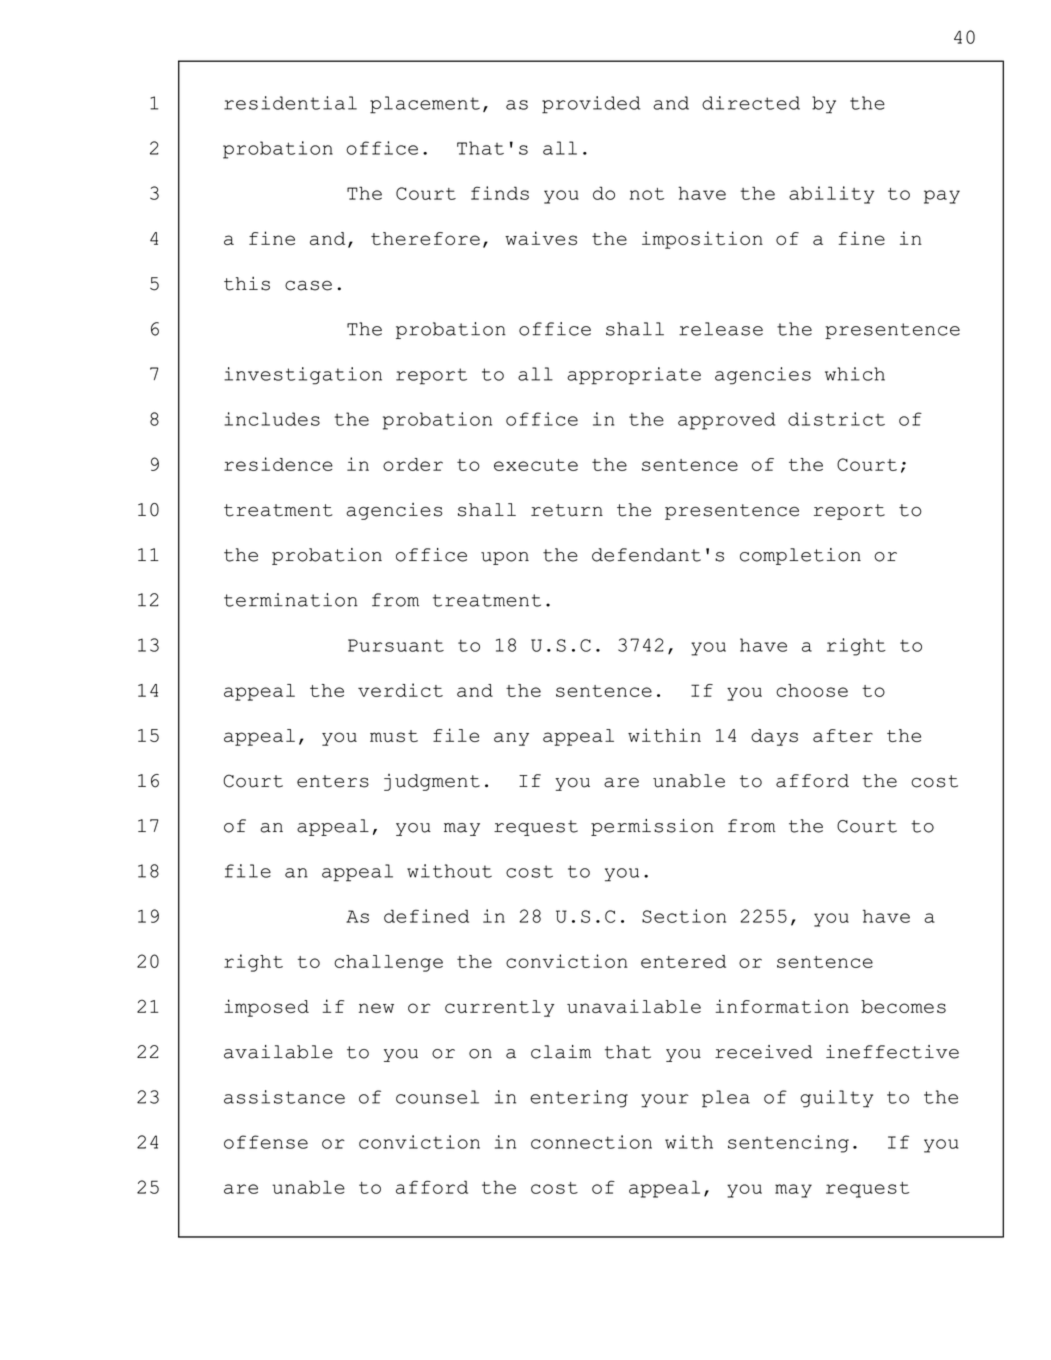 This screenshot has width=1051, height=1360. What do you see at coordinates (290, 103) in the screenshot?
I see `residential` at bounding box center [290, 103].
